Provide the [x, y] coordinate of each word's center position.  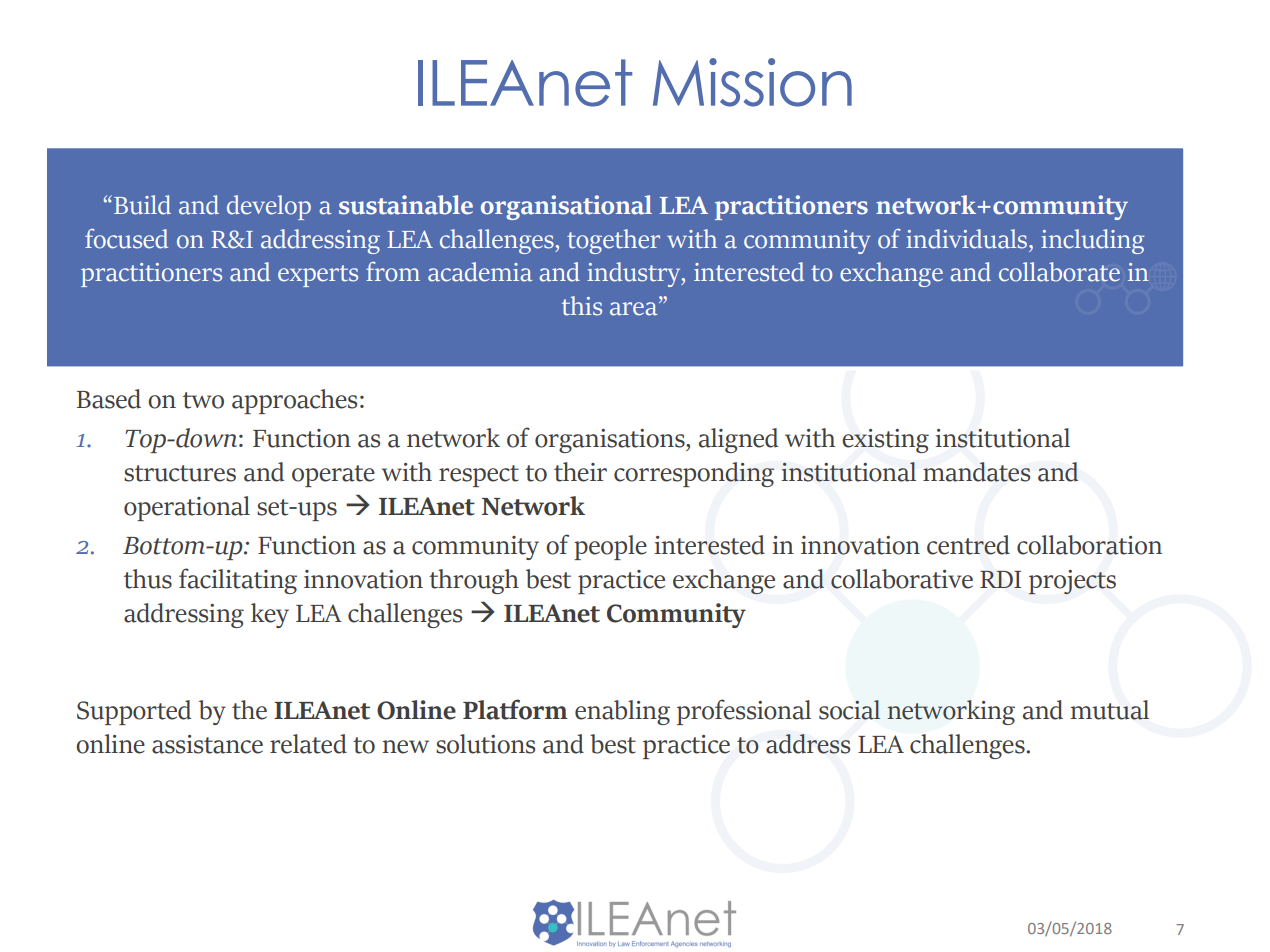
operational [187, 508]
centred [968, 545]
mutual [1109, 710]
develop [269, 207]
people [610, 547]
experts [318, 276]
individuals [968, 239]
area [635, 309]
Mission [752, 82]
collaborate [1059, 272]
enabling [622, 712]
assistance [207, 744]
